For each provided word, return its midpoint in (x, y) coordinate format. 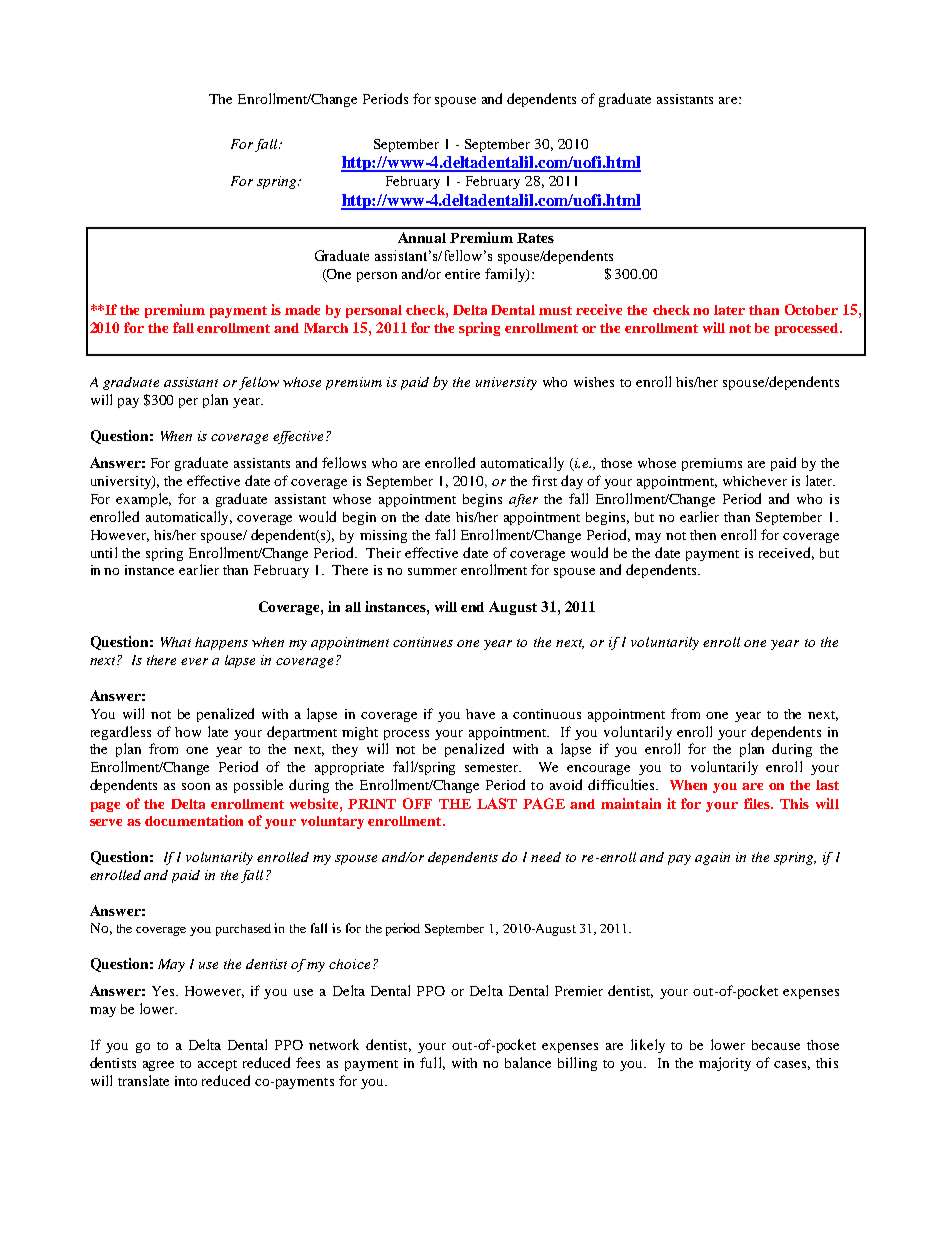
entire (462, 274)
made (302, 310)
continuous (547, 714)
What (176, 642)
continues (423, 642)
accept (217, 1065)
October (811, 309)
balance (528, 1062)
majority (725, 1064)
